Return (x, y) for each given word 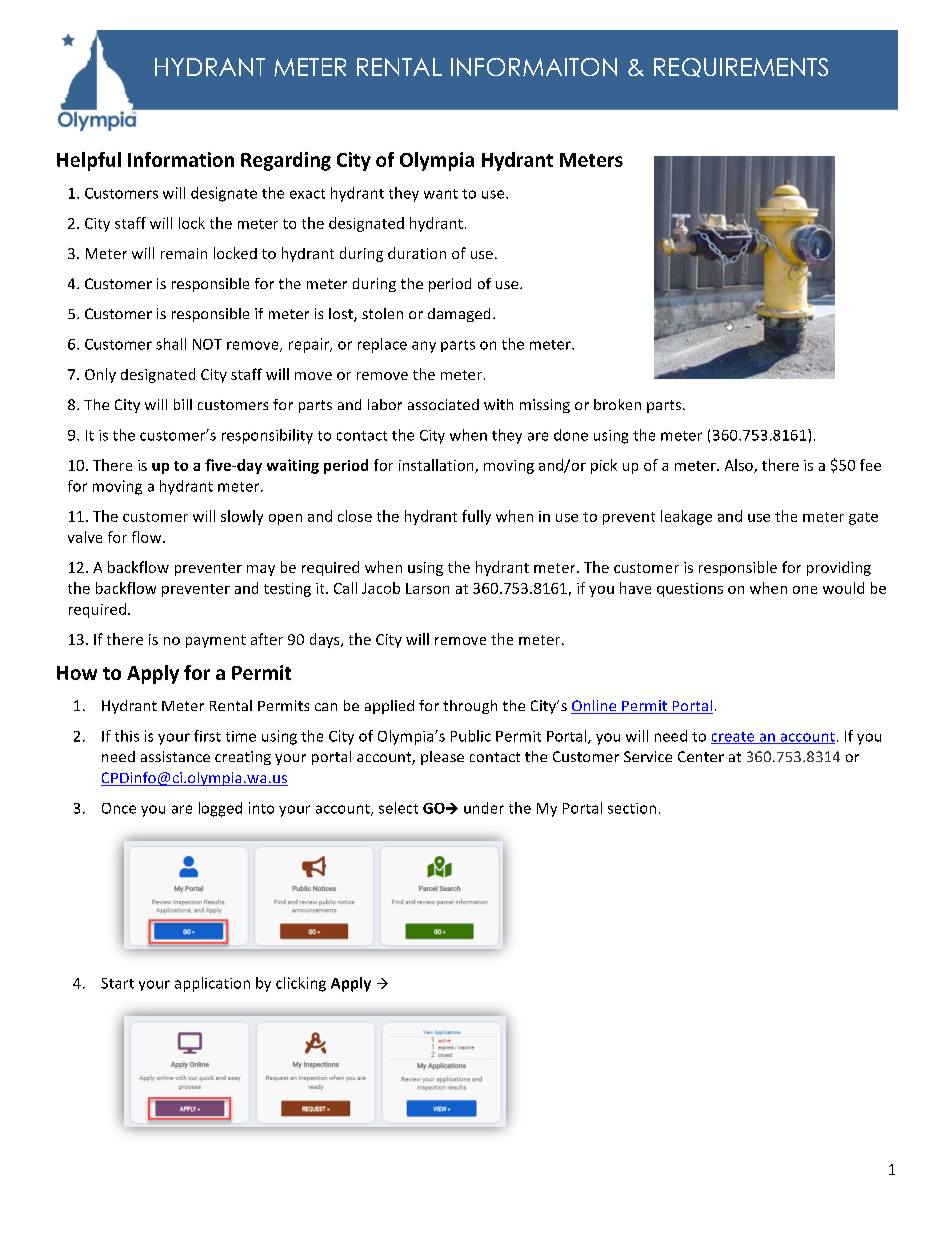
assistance (175, 756)
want (441, 194)
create (734, 738)
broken (617, 404)
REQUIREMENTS (741, 67)
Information (181, 159)
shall (171, 344)
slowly (242, 517)
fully (476, 517)
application (212, 984)
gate (863, 518)
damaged (459, 315)
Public (471, 736)
